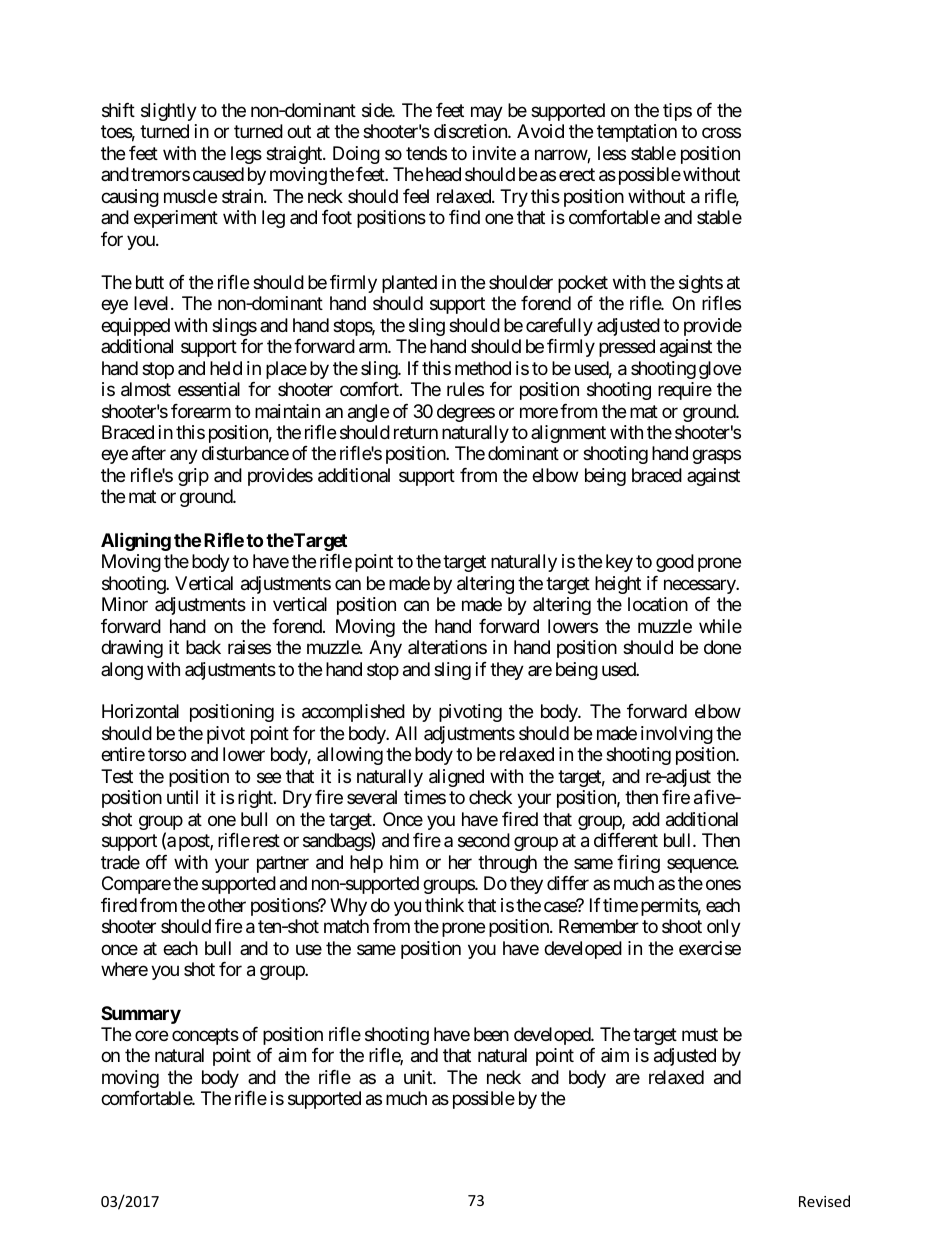 The image size is (952, 1233). What do you see at coordinates (141, 1015) in the screenshot?
I see `Summary` at bounding box center [141, 1015].
